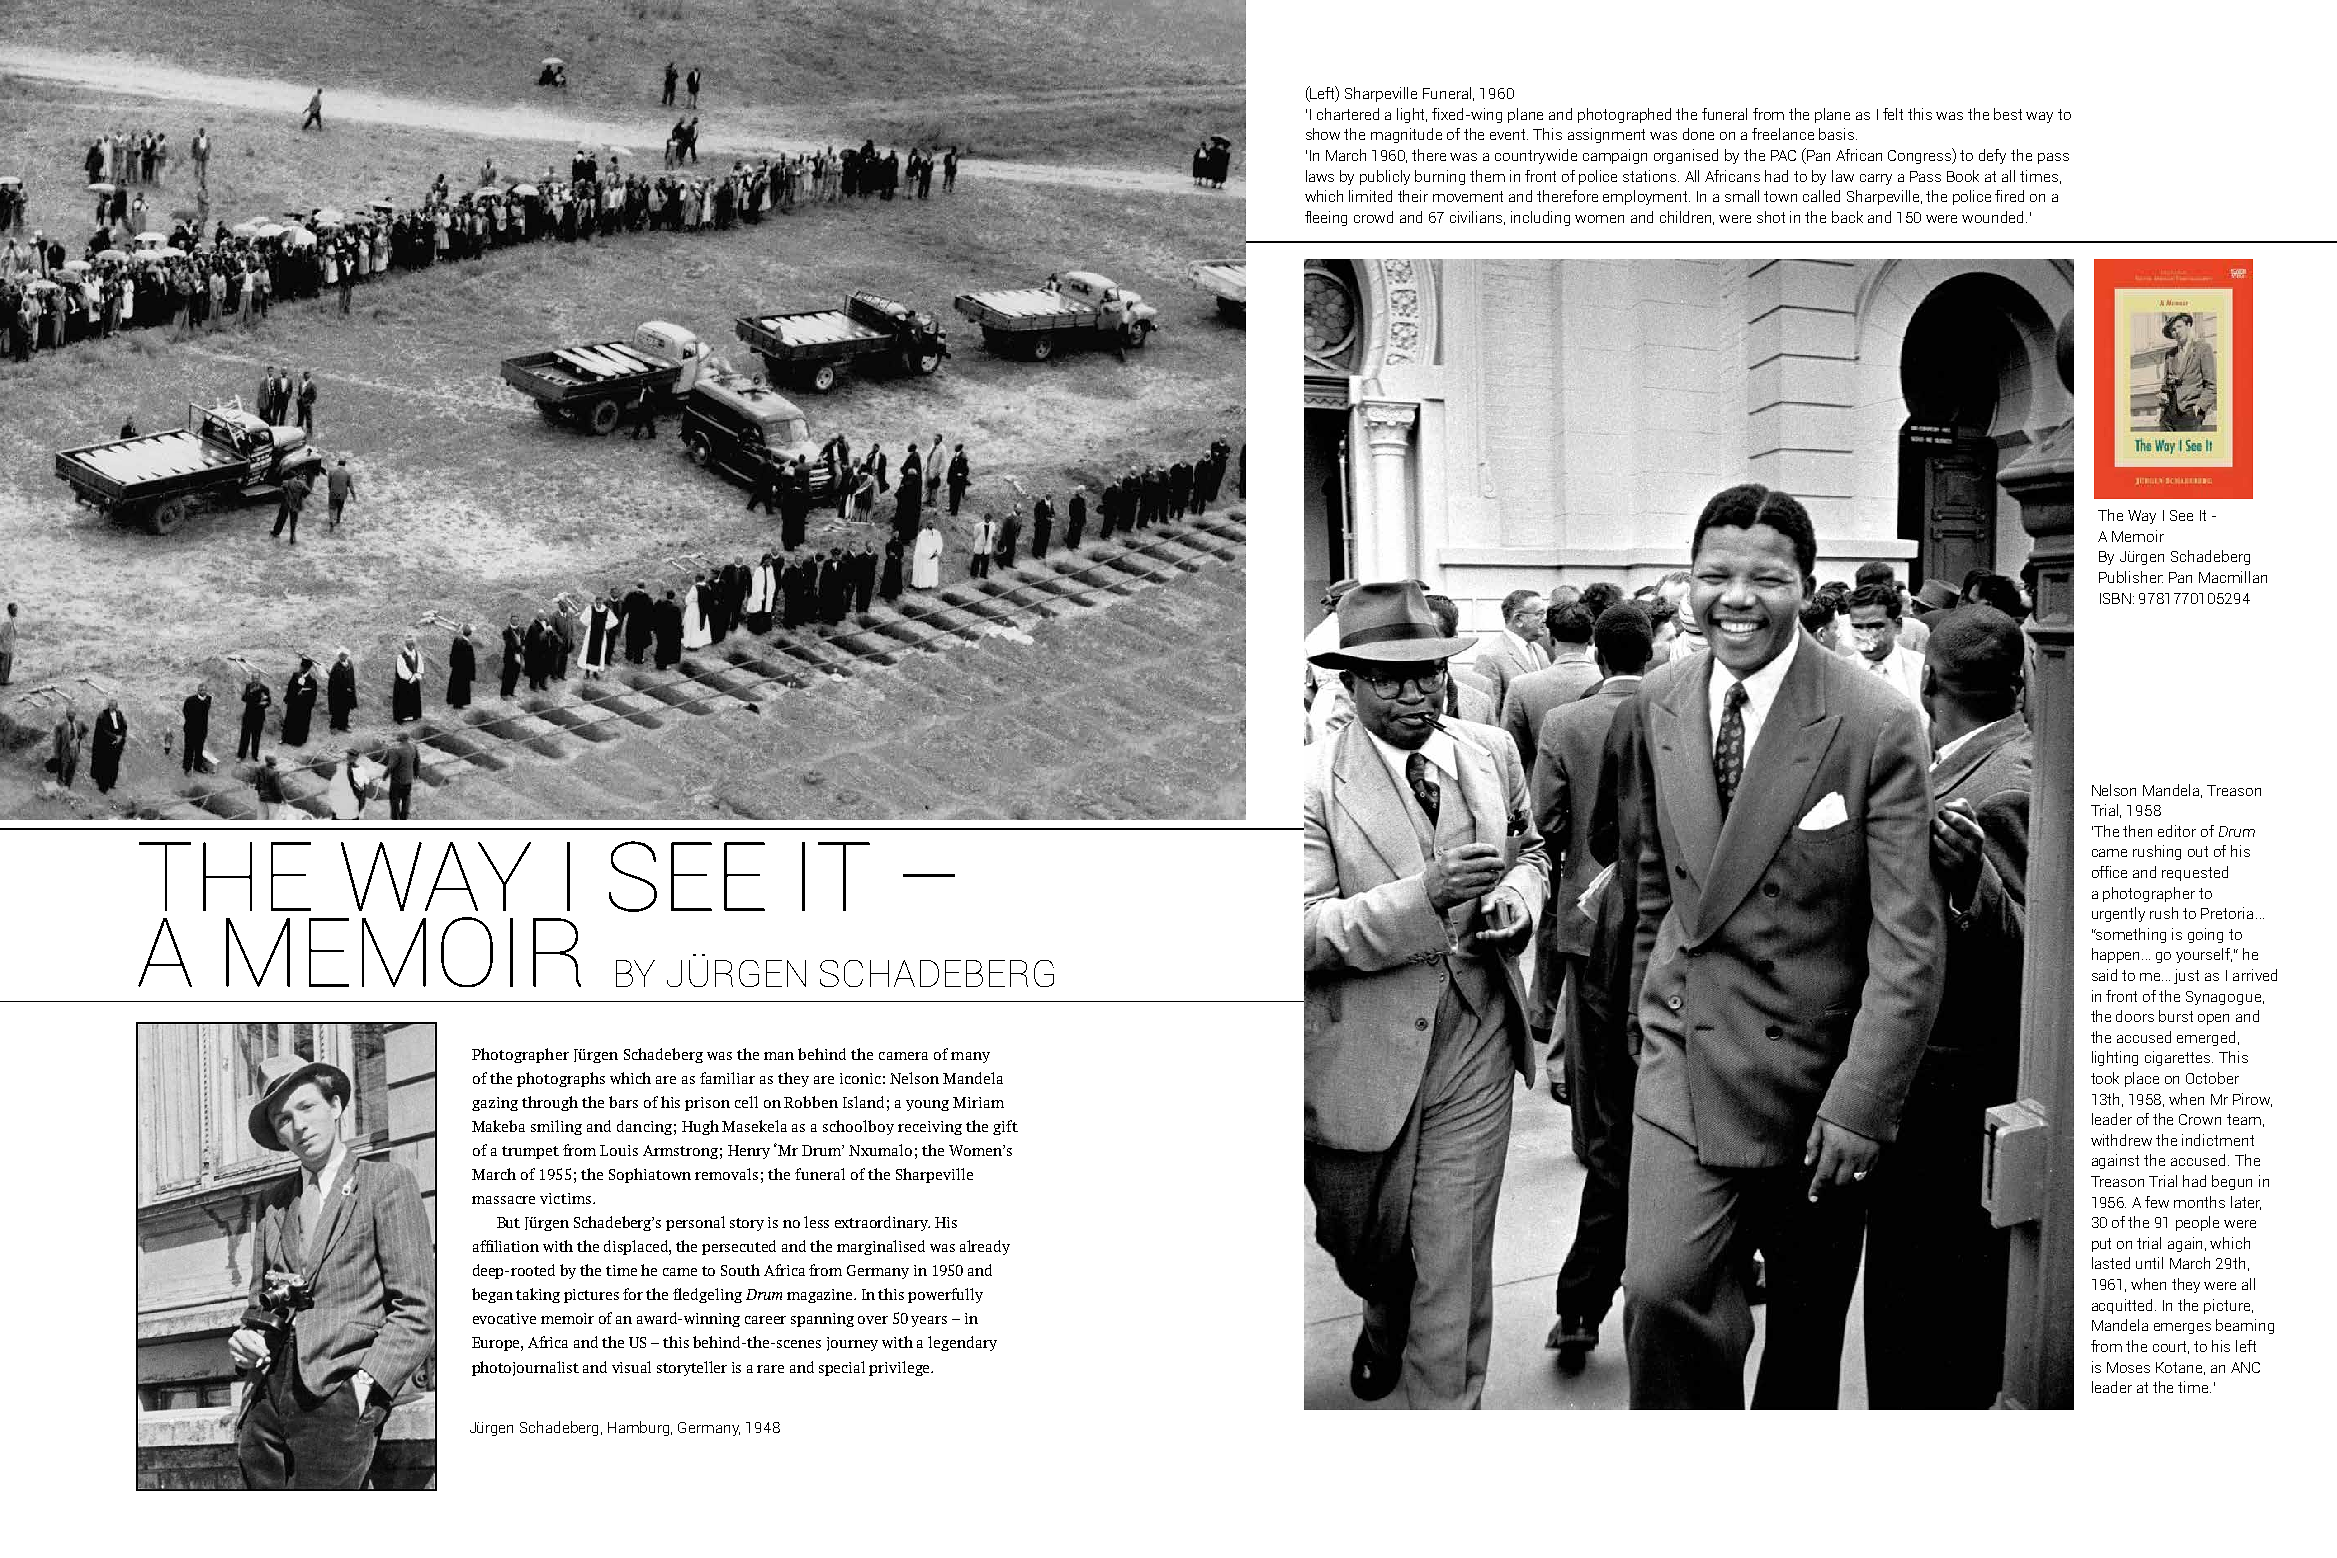 This screenshot has height=1558, width=2337. What do you see at coordinates (2105, 1078) in the screenshot?
I see `took` at bounding box center [2105, 1078].
